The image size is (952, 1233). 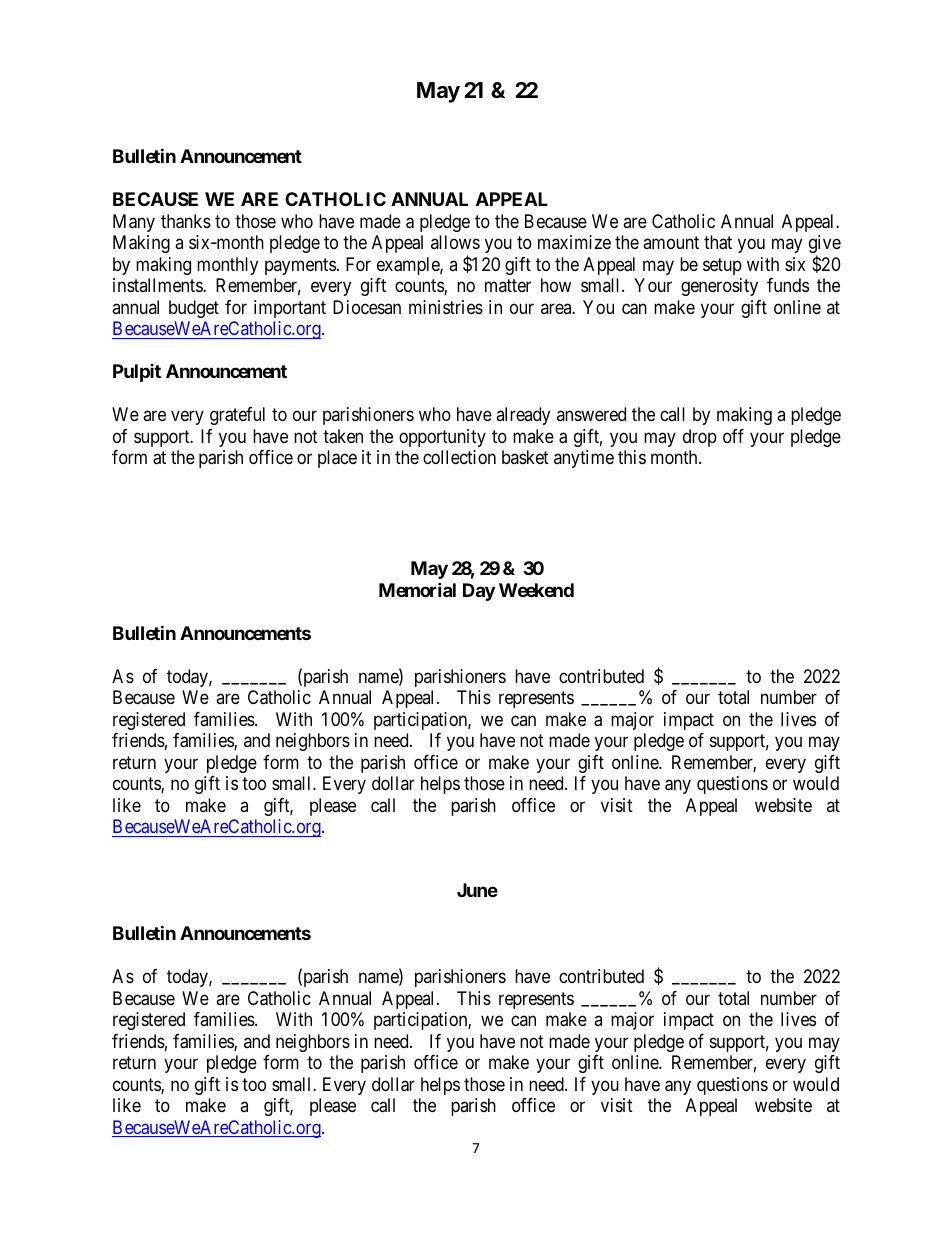 What do you see at coordinates (186, 221) in the document?
I see `thanks` at bounding box center [186, 221].
